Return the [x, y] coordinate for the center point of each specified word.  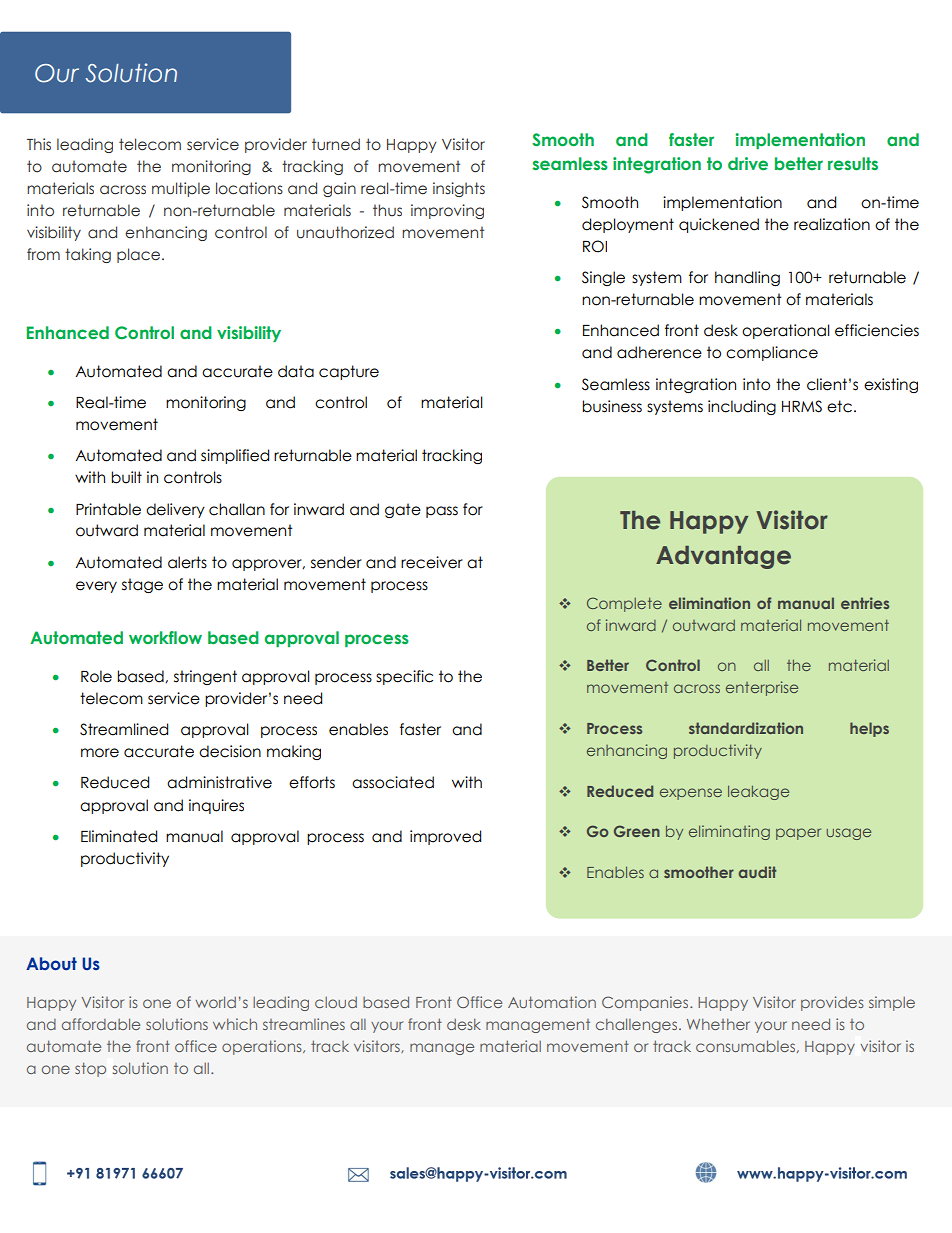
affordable [101, 1024]
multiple [181, 189]
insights [459, 189]
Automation [552, 1002]
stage [142, 585]
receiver [432, 562]
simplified [235, 456]
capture [349, 372]
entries [865, 603]
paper [798, 834]
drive [748, 163]
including [742, 407]
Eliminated [119, 836]
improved [445, 837]
